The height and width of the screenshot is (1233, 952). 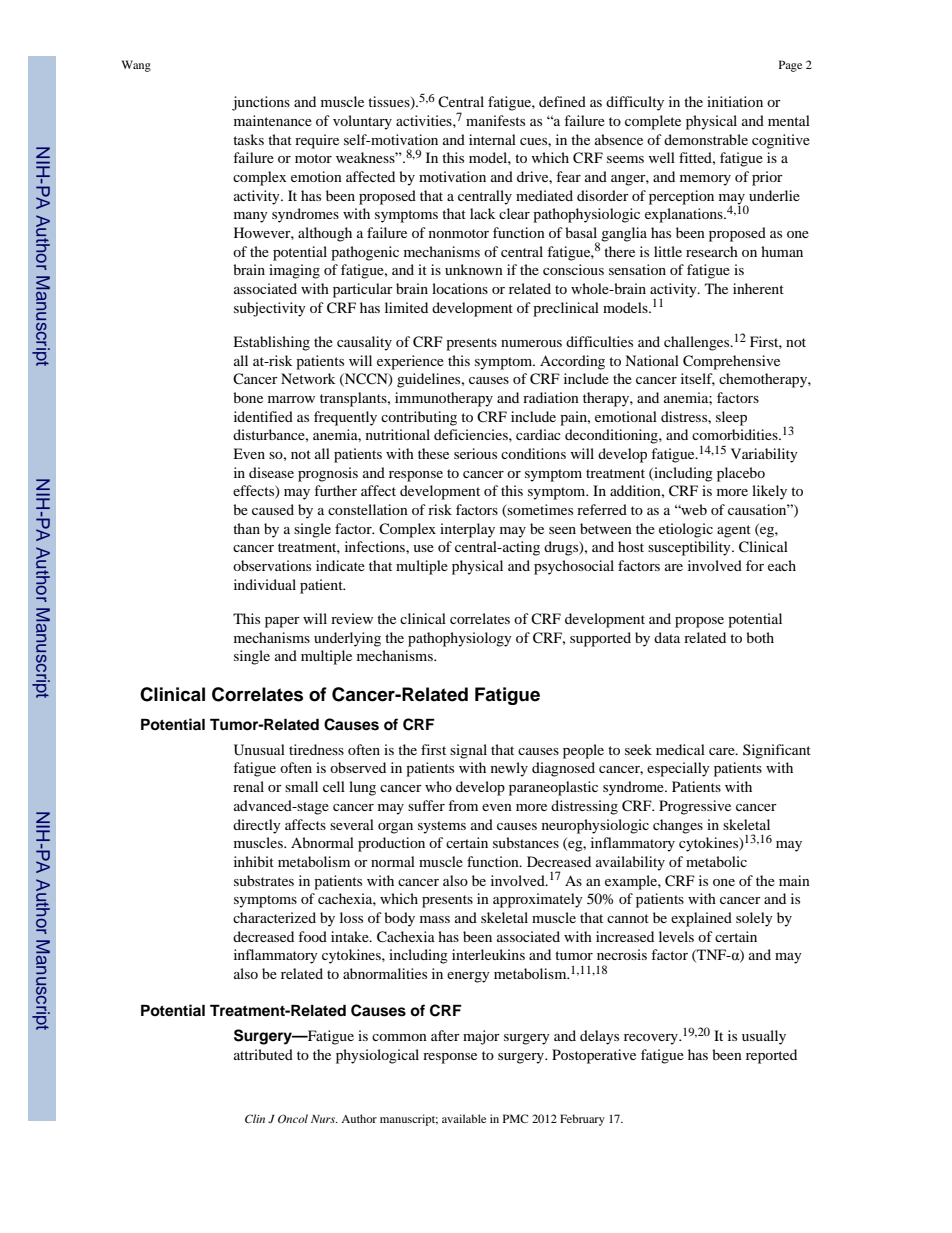 I want to click on initiation, so click(x=735, y=101).
